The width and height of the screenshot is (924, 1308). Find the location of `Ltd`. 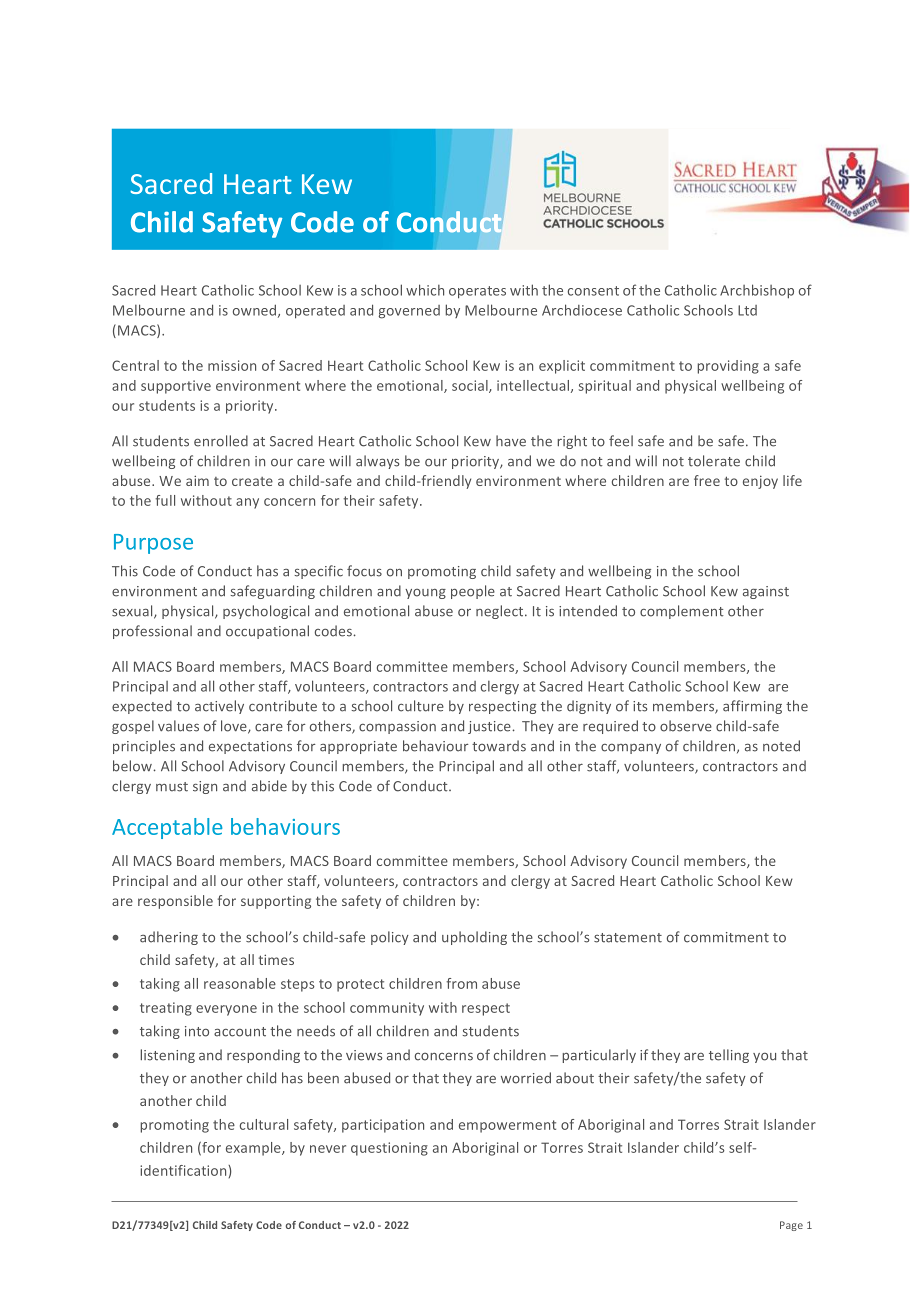

Ltd is located at coordinates (747, 310).
